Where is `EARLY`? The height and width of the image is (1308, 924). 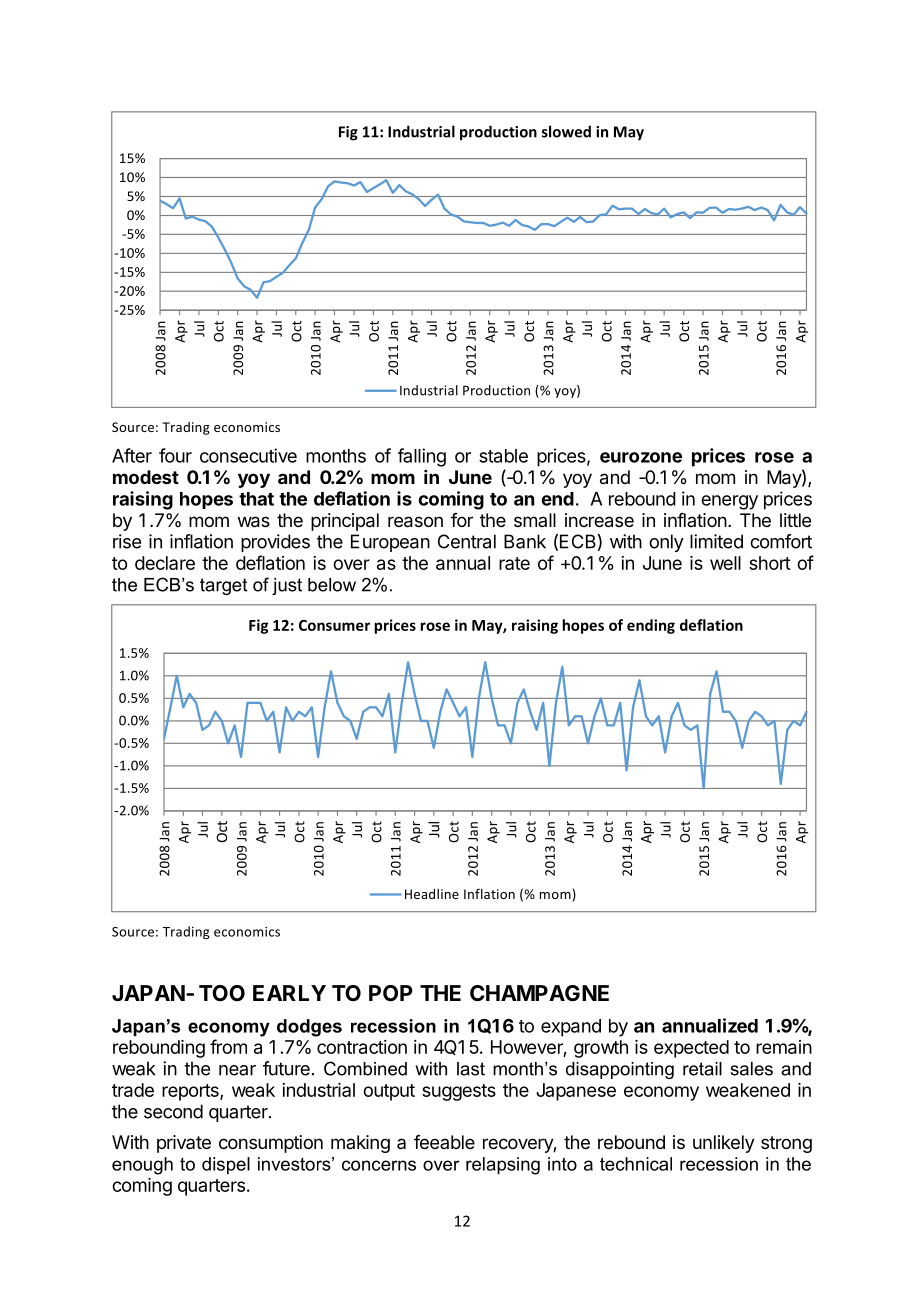 EARLY is located at coordinates (289, 993).
